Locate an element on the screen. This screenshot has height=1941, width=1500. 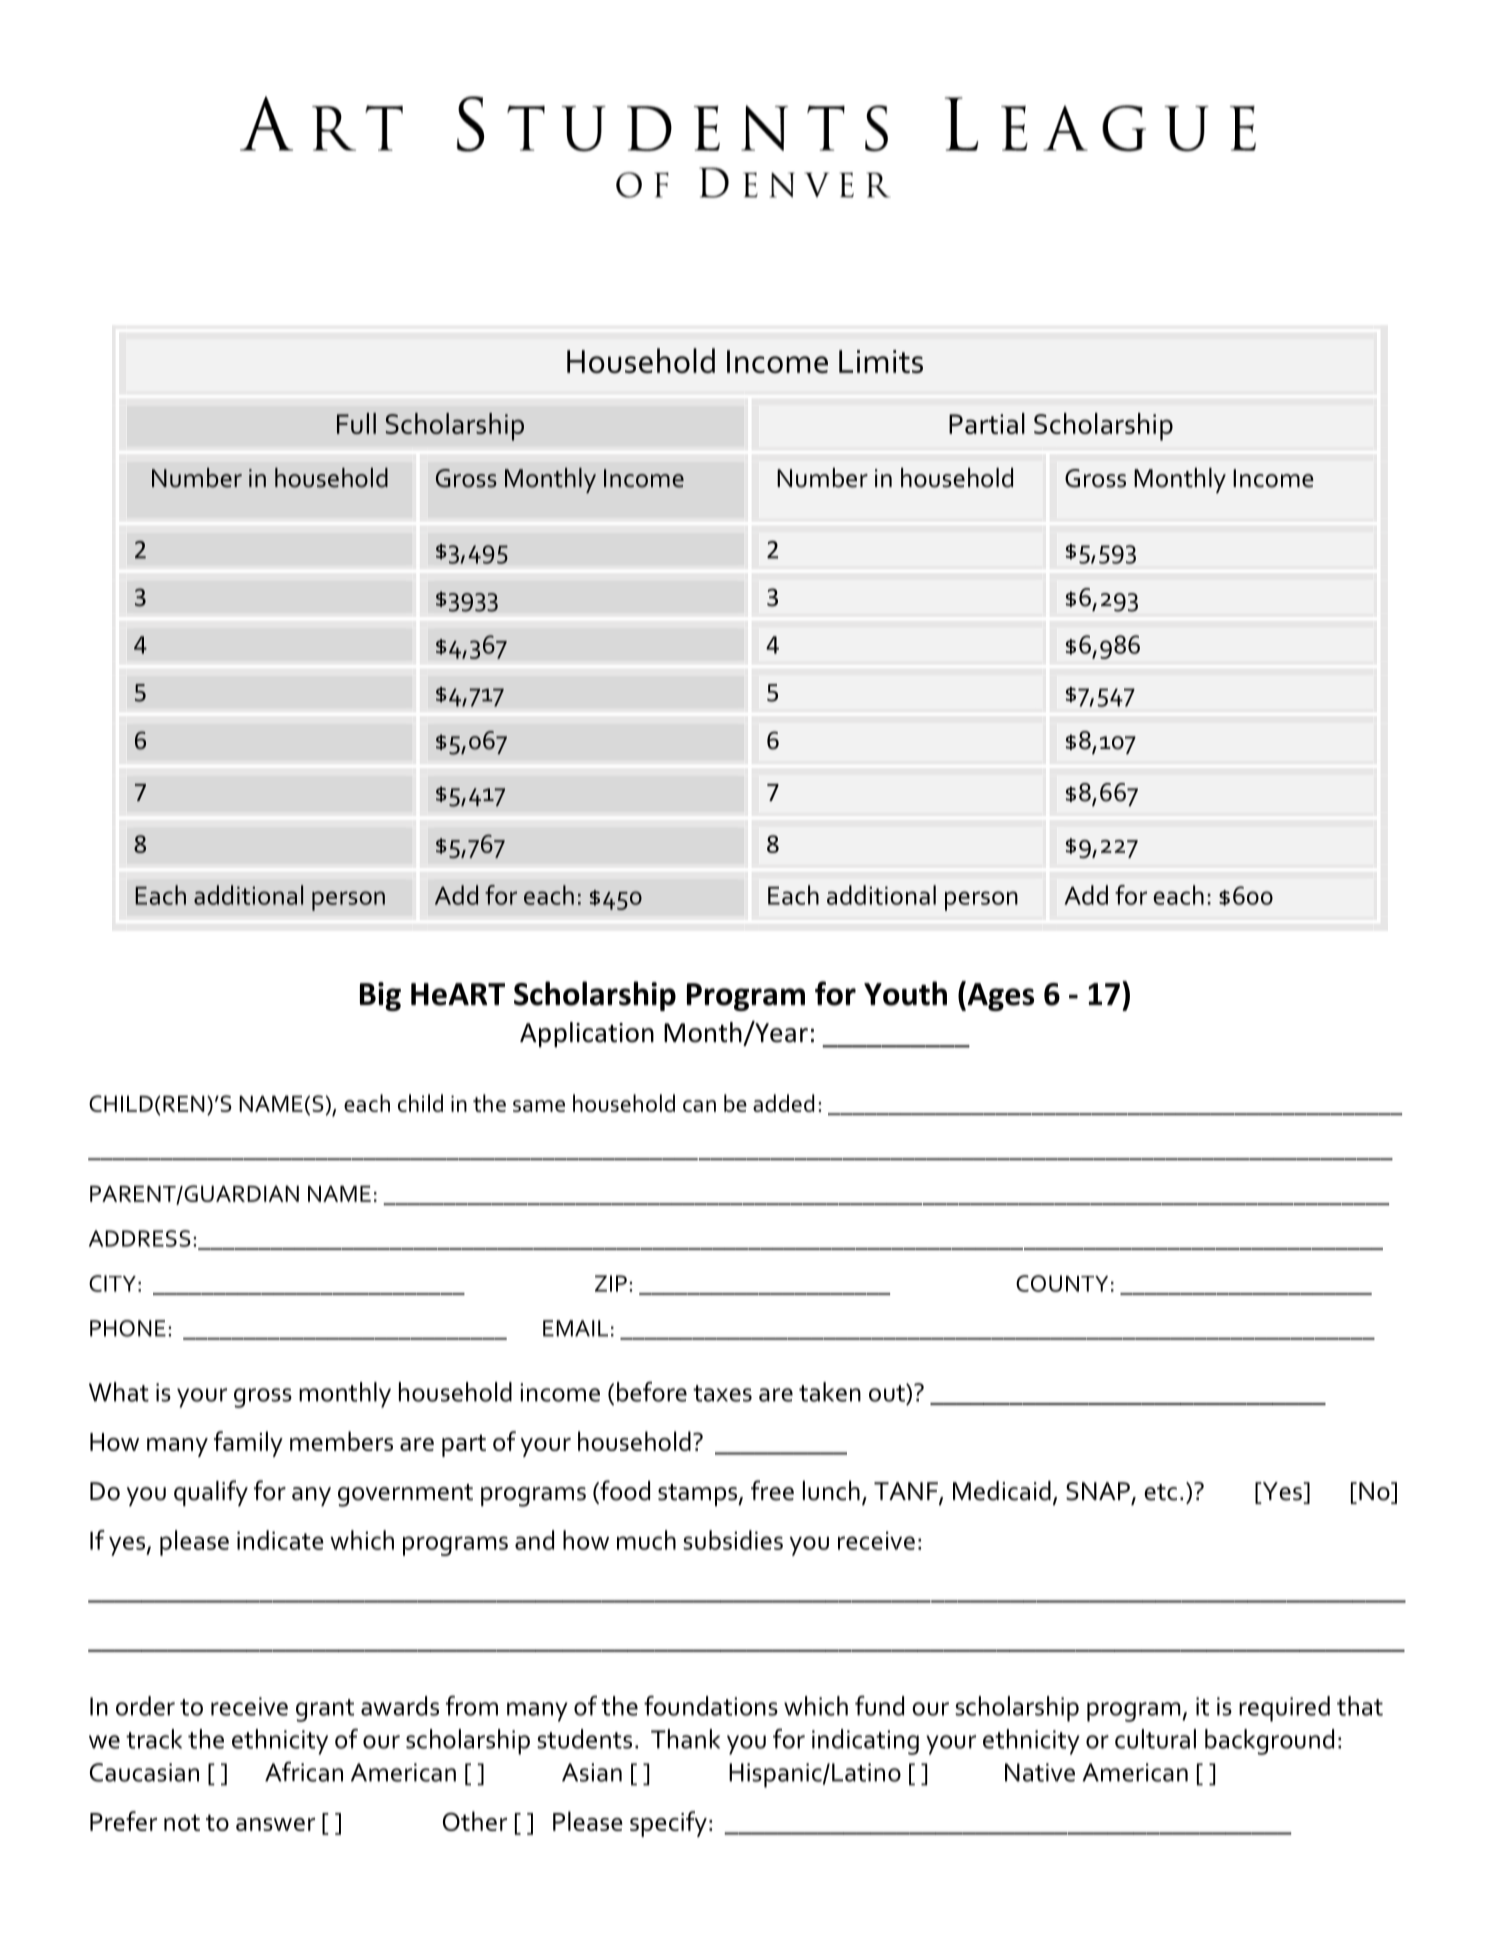
Youth is located at coordinates (905, 993).
